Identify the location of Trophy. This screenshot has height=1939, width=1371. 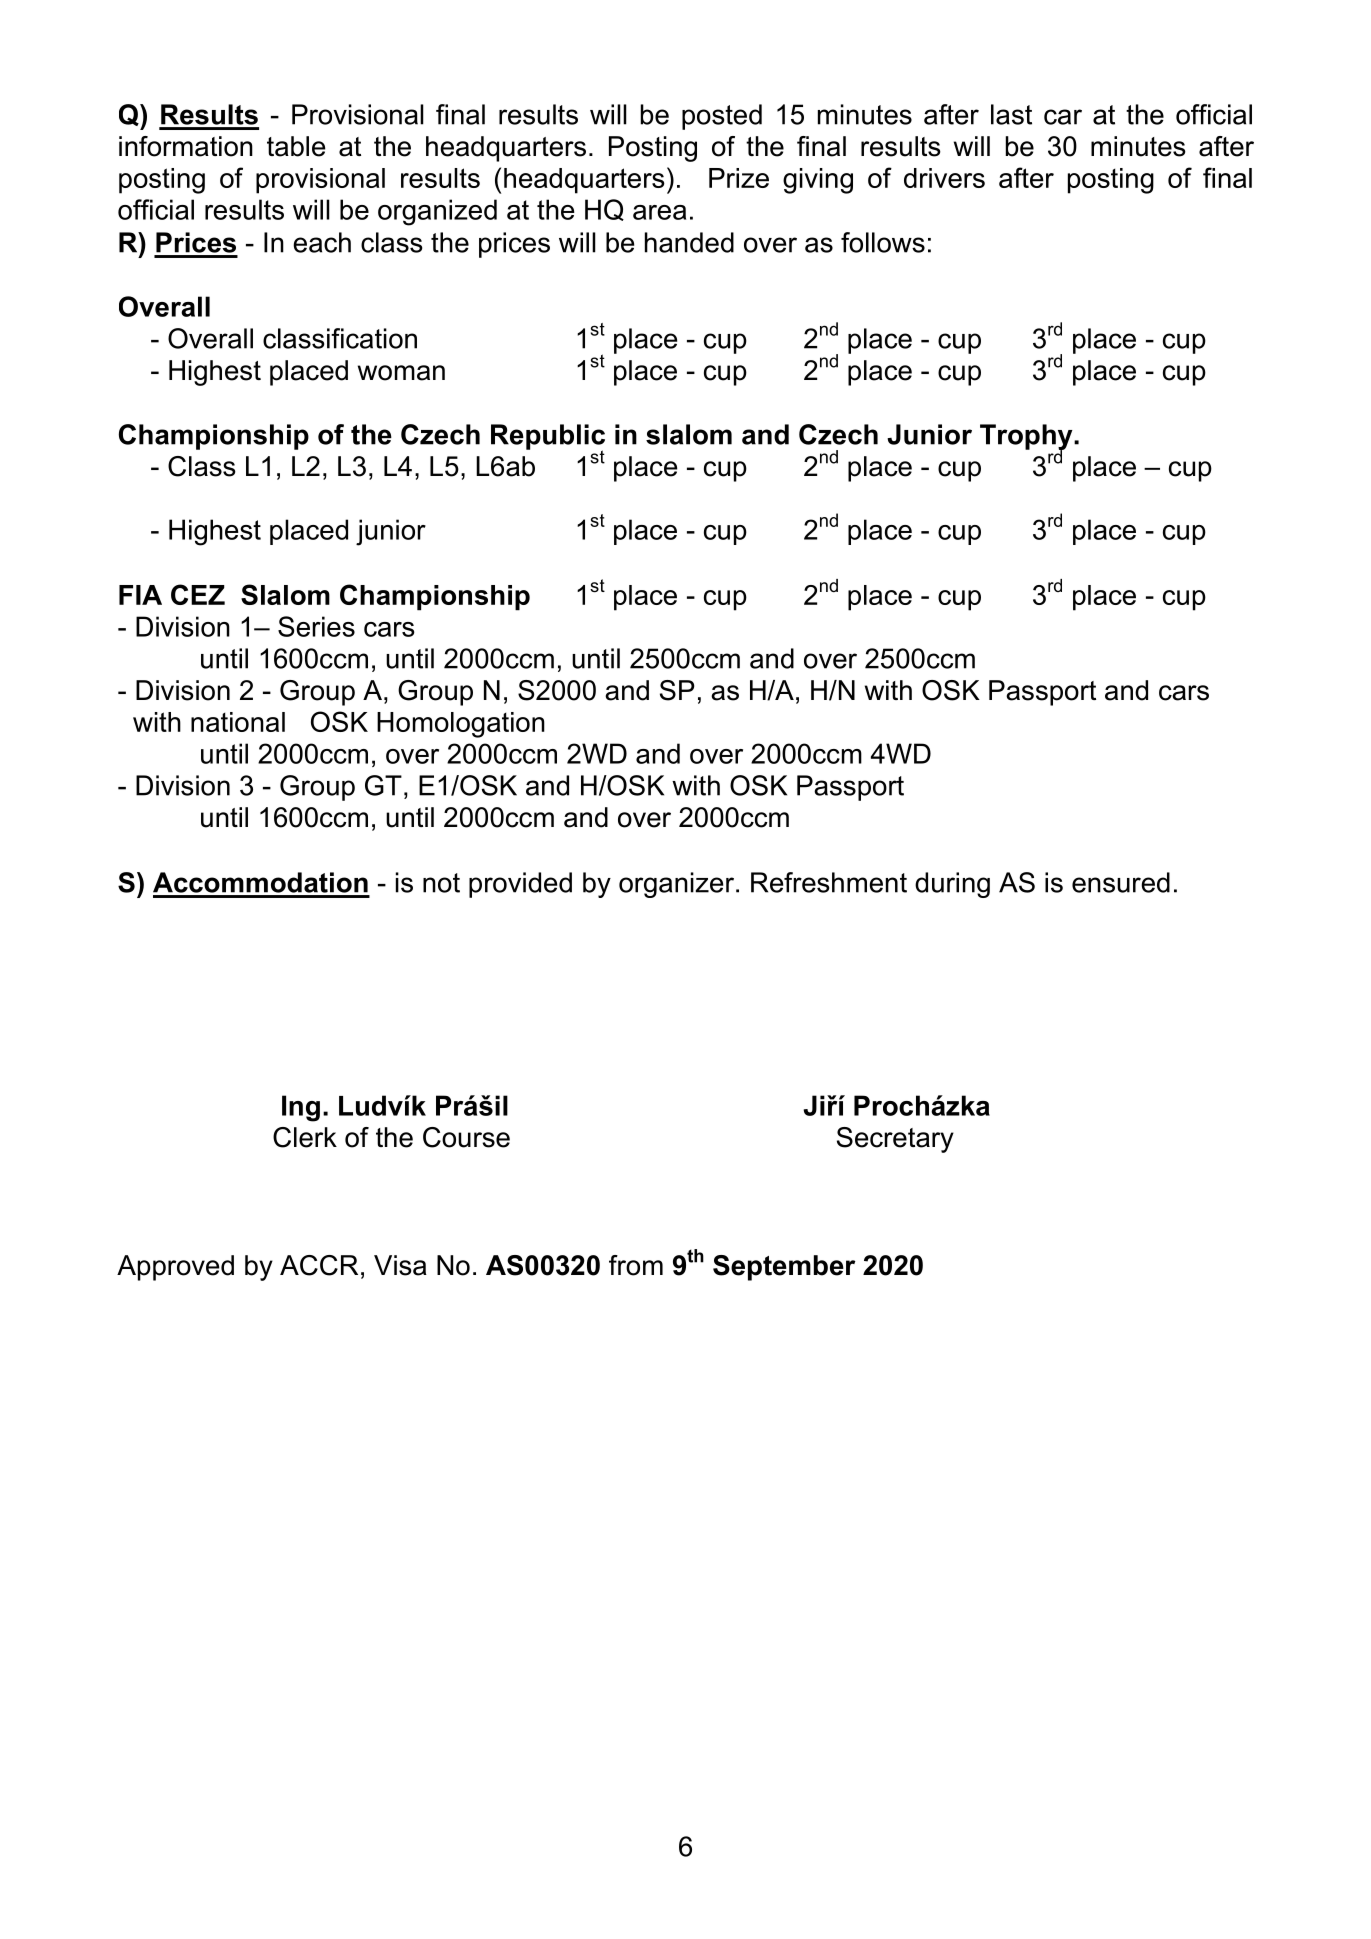
(1027, 438).
